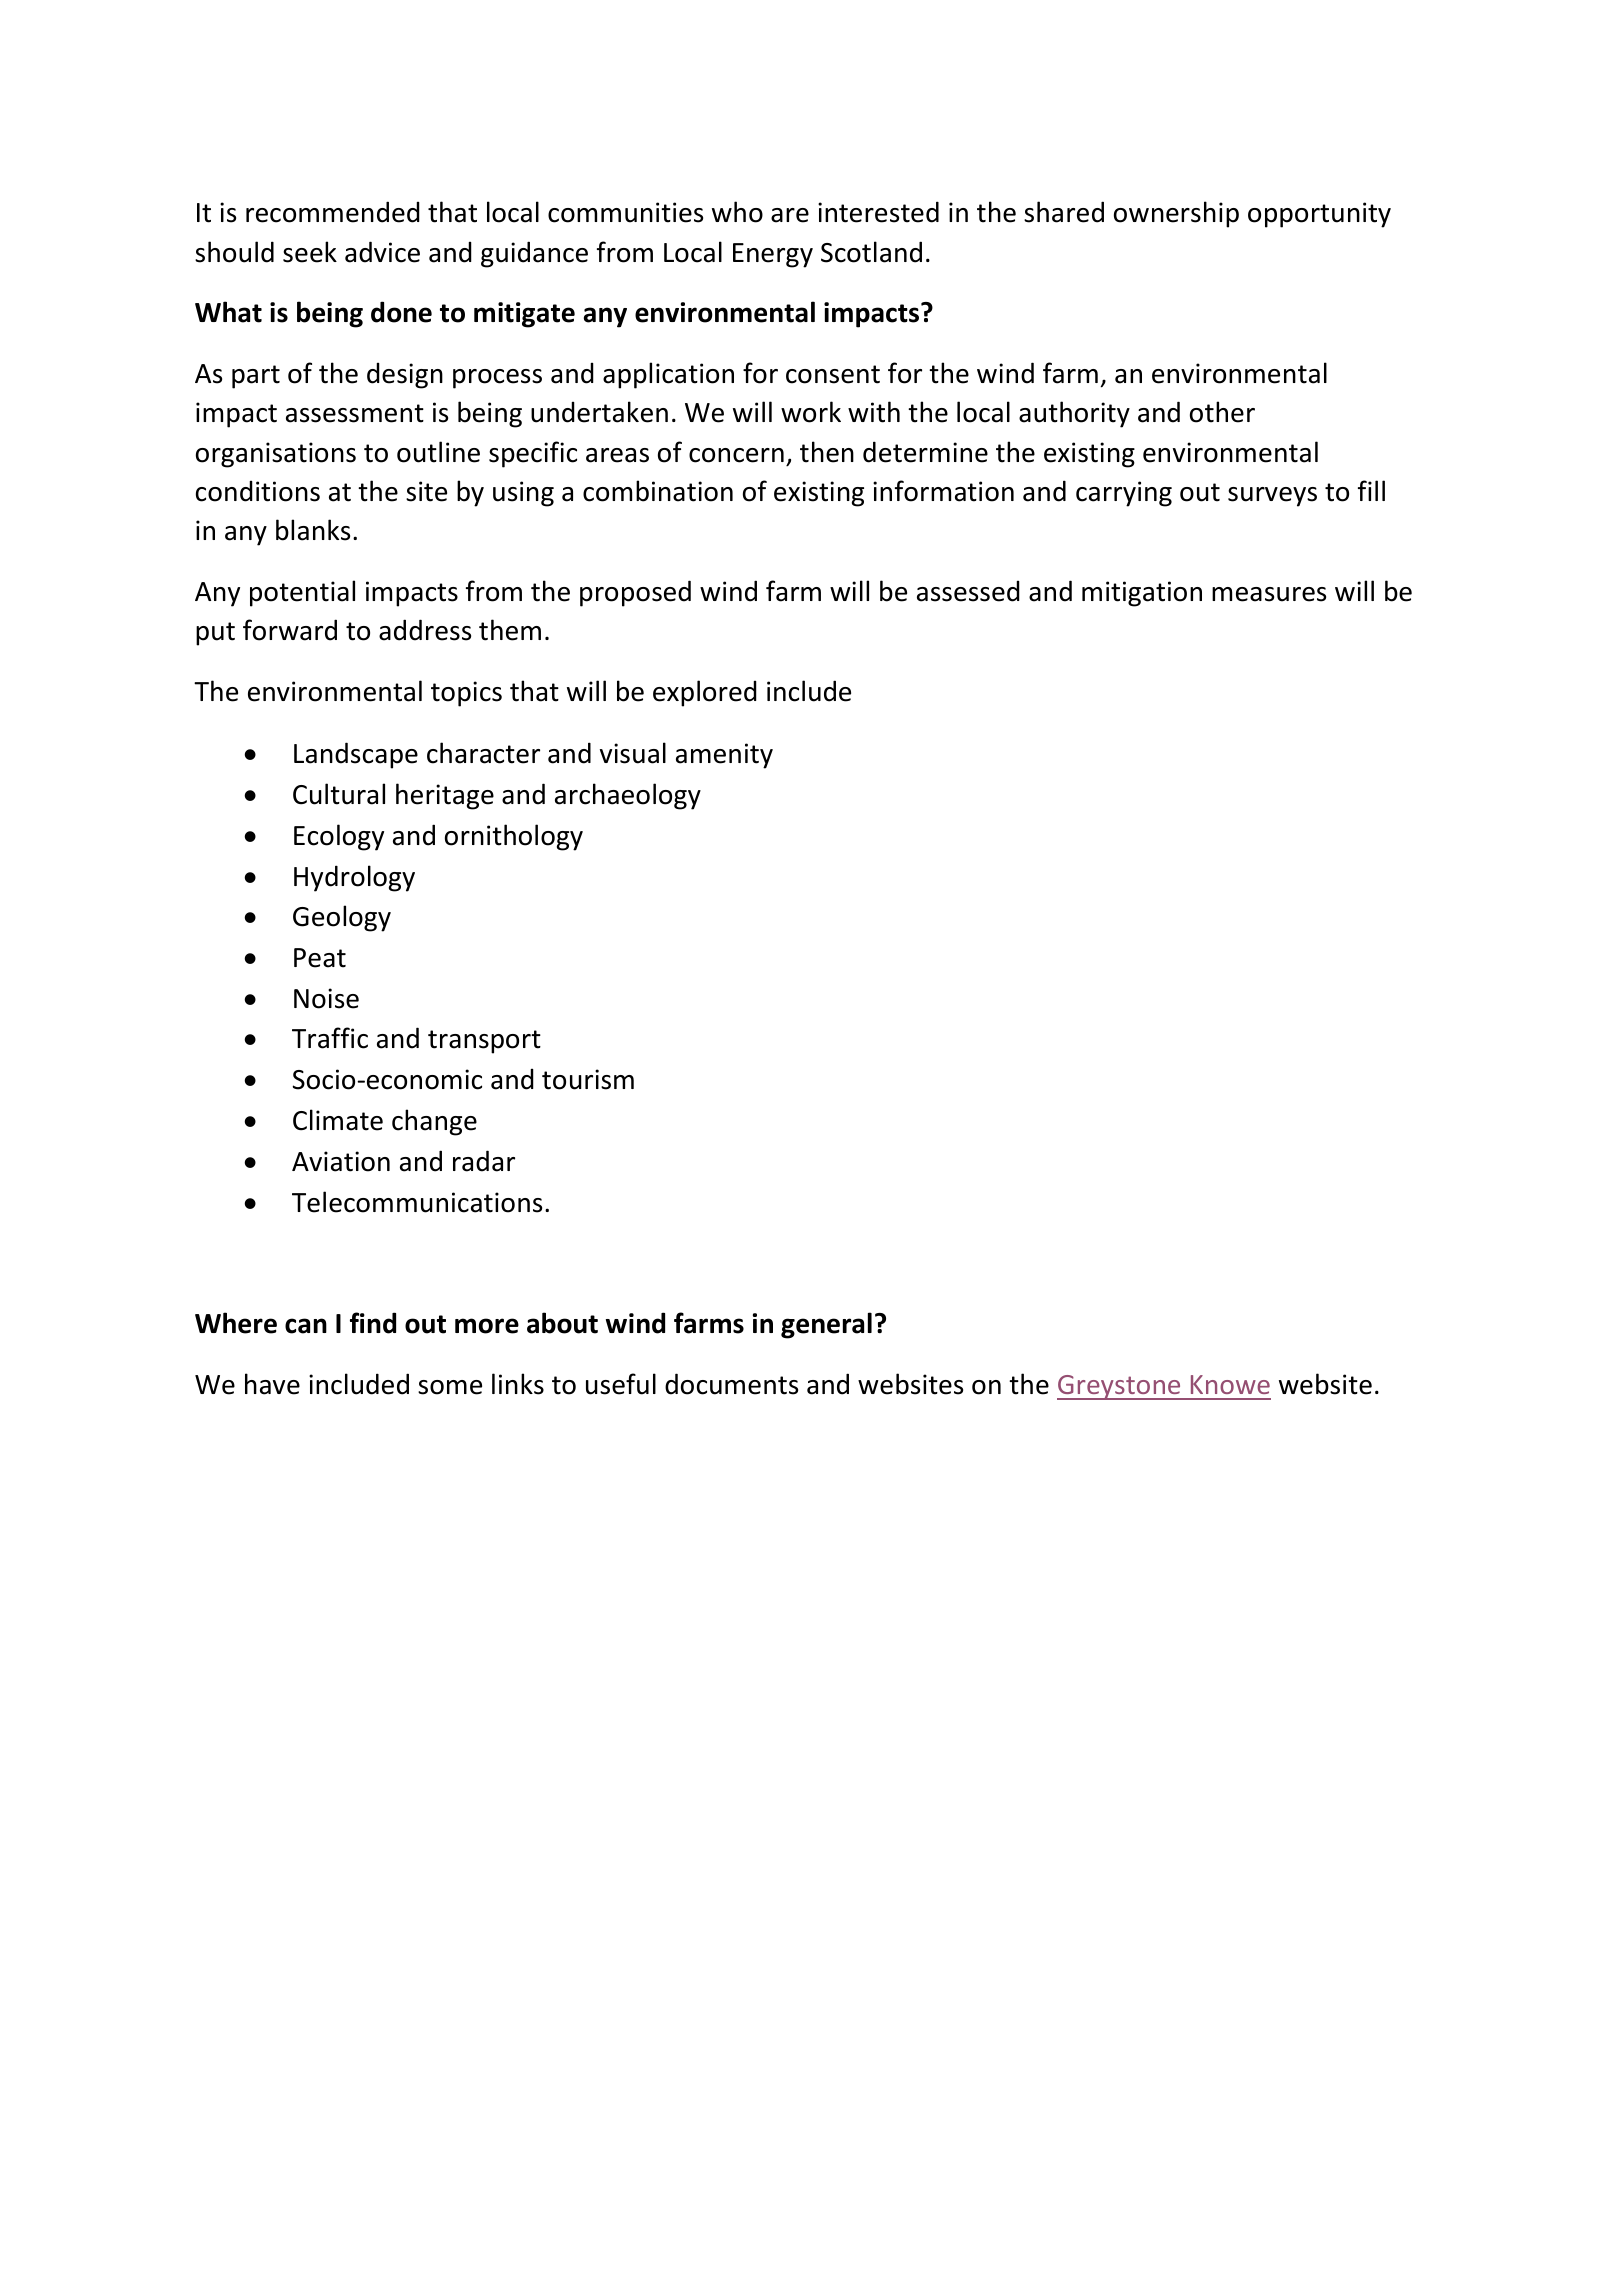  What do you see at coordinates (724, 756) in the screenshot?
I see `amenity` at bounding box center [724, 756].
